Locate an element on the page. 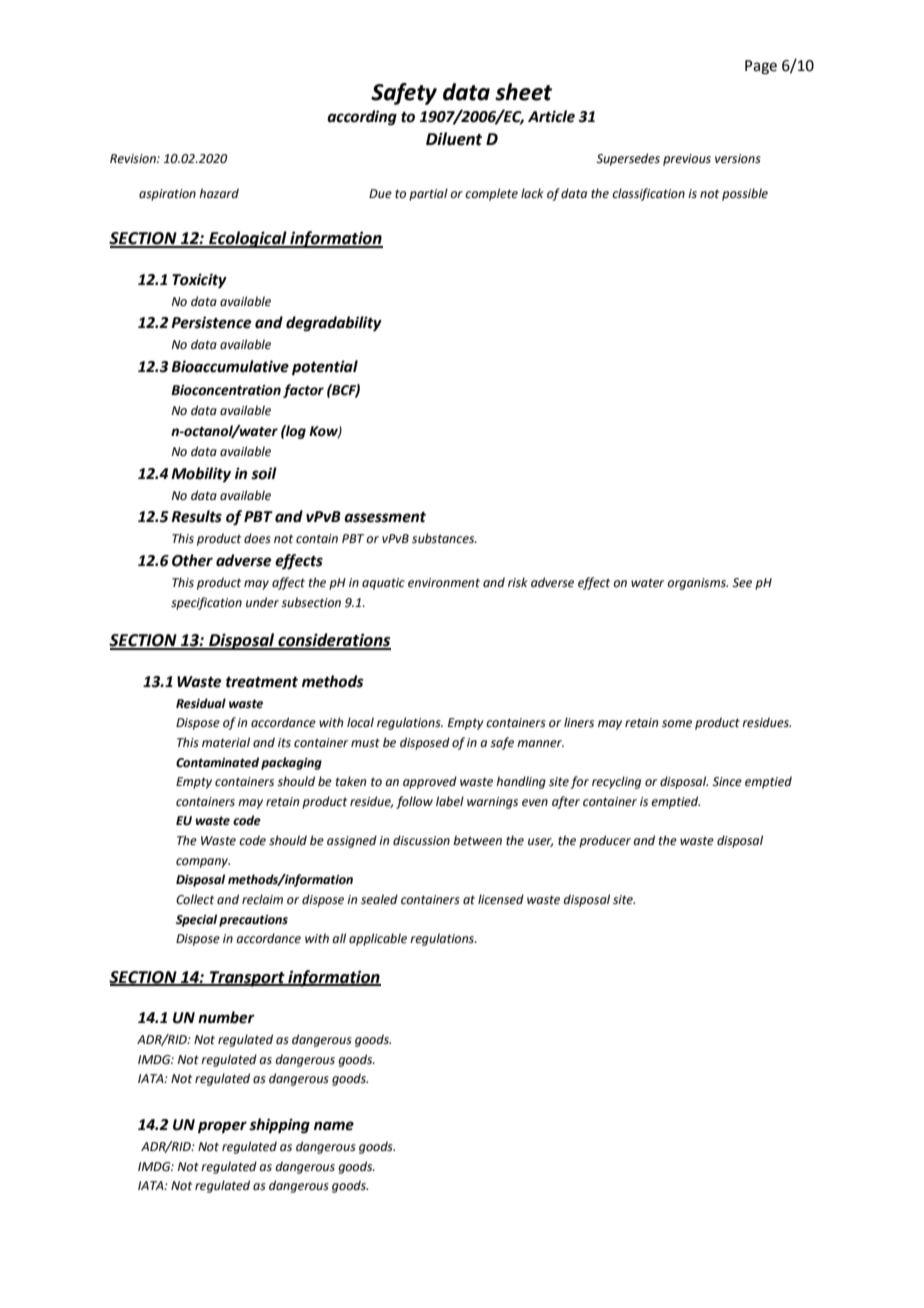 The image size is (924, 1308). Diluent is located at coordinates (454, 139).
